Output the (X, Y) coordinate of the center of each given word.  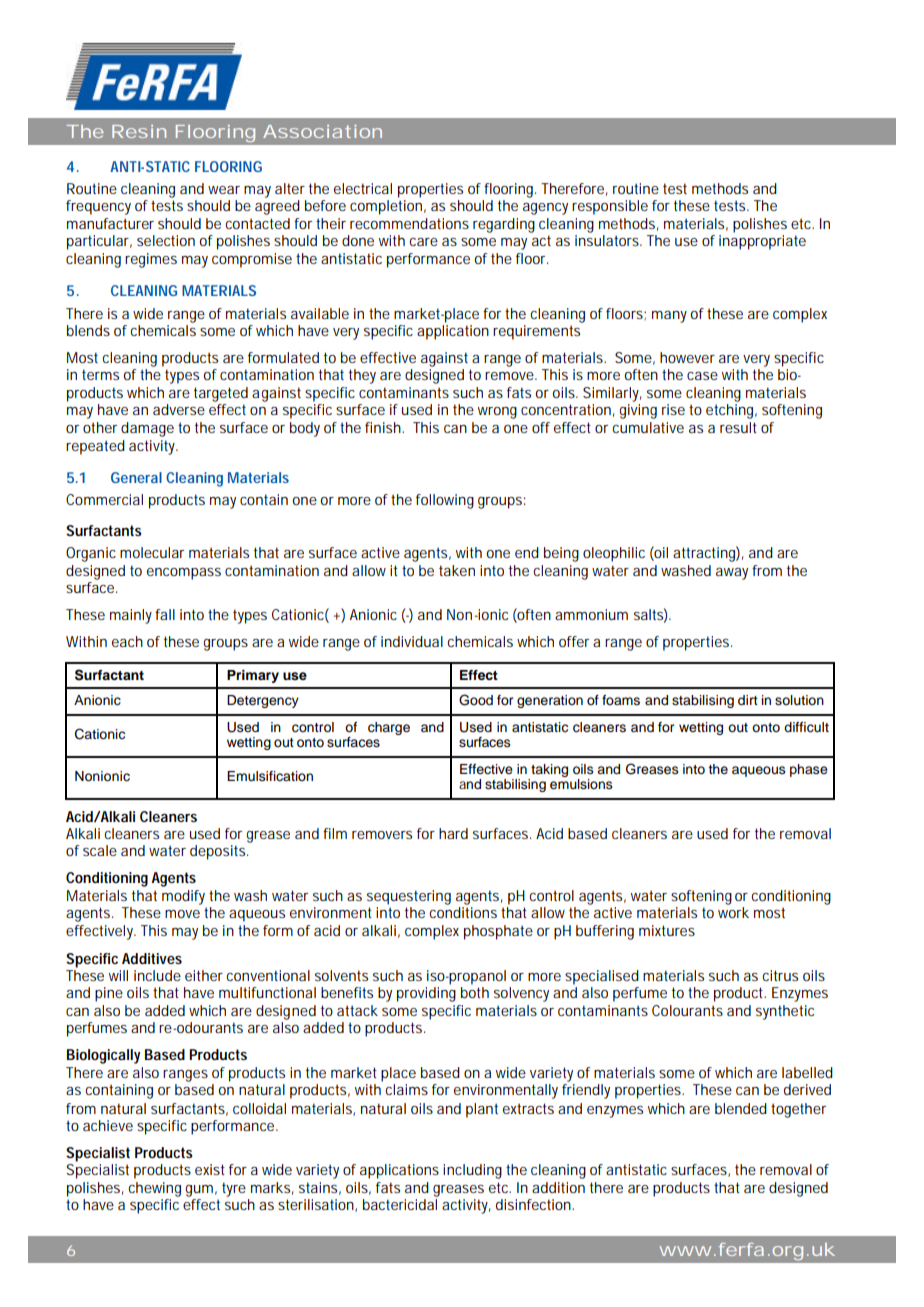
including (472, 1171)
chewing (154, 1189)
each (127, 641)
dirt (748, 700)
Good (476, 700)
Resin (139, 131)
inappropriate (762, 242)
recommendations (409, 223)
